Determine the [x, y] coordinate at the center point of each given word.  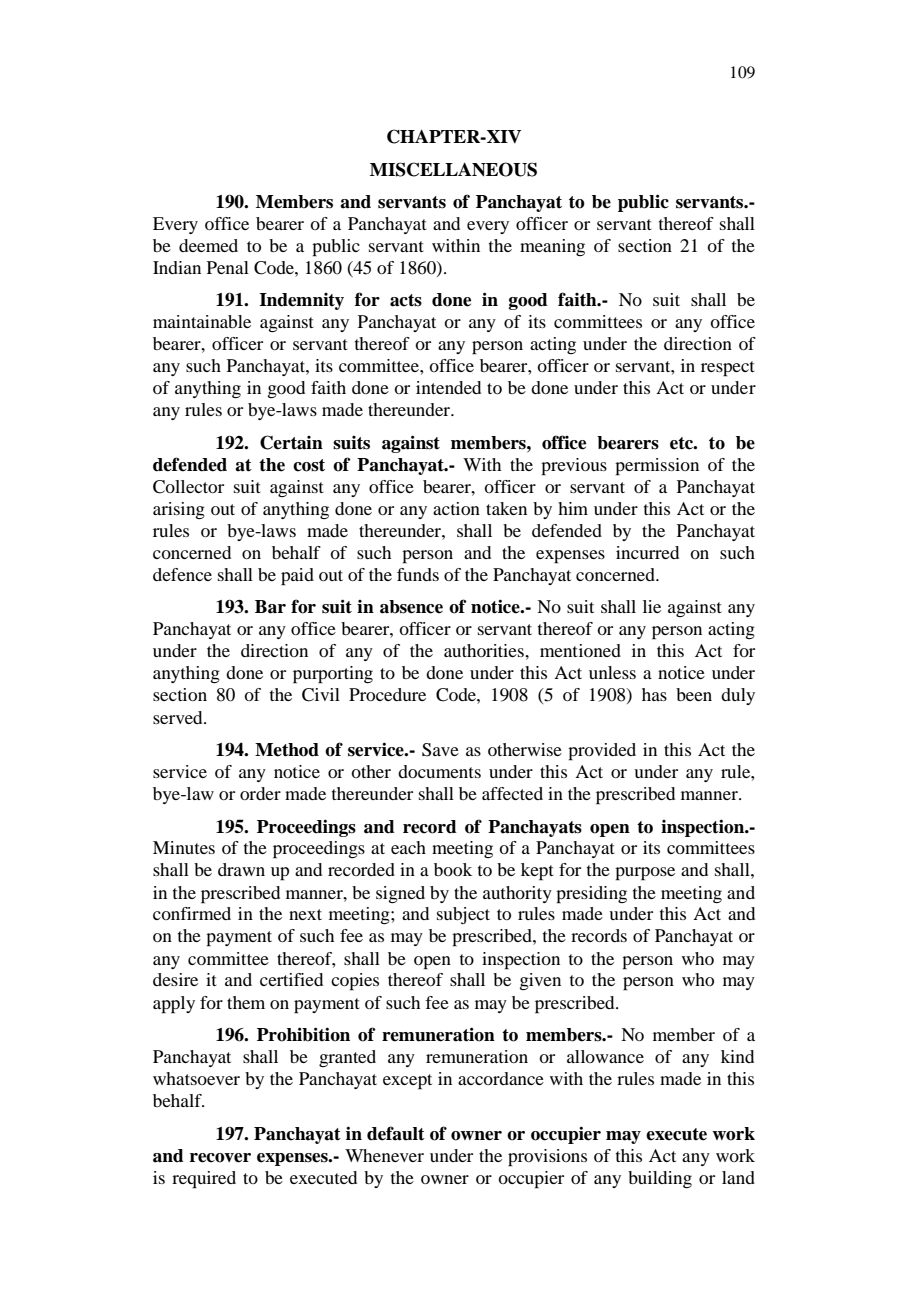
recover [220, 1158]
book [453, 869]
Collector [188, 487]
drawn [241, 869]
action [456, 508]
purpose [645, 874]
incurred [647, 552]
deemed [208, 245]
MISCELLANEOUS [453, 169]
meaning [552, 247]
